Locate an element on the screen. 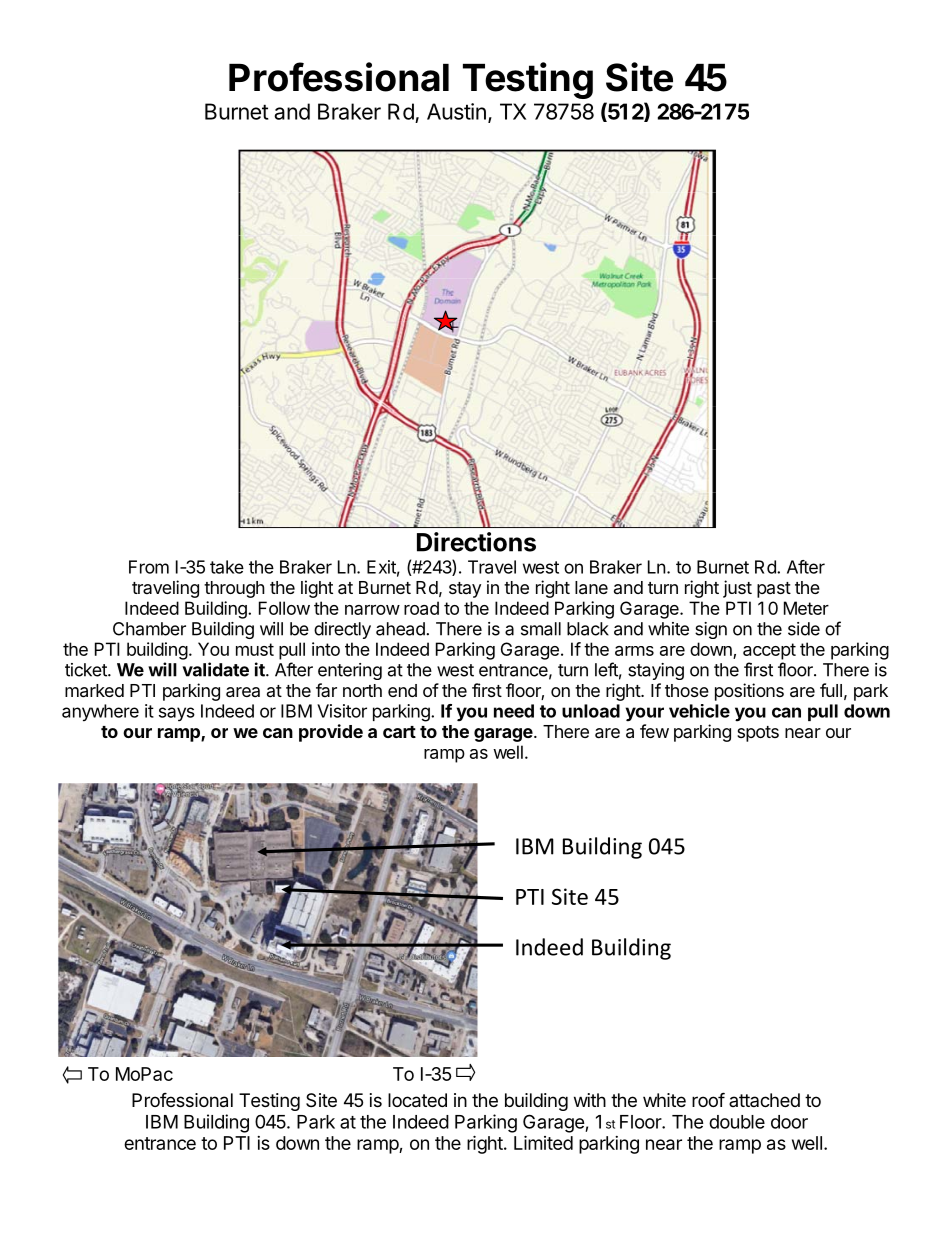  says is located at coordinates (177, 714).
